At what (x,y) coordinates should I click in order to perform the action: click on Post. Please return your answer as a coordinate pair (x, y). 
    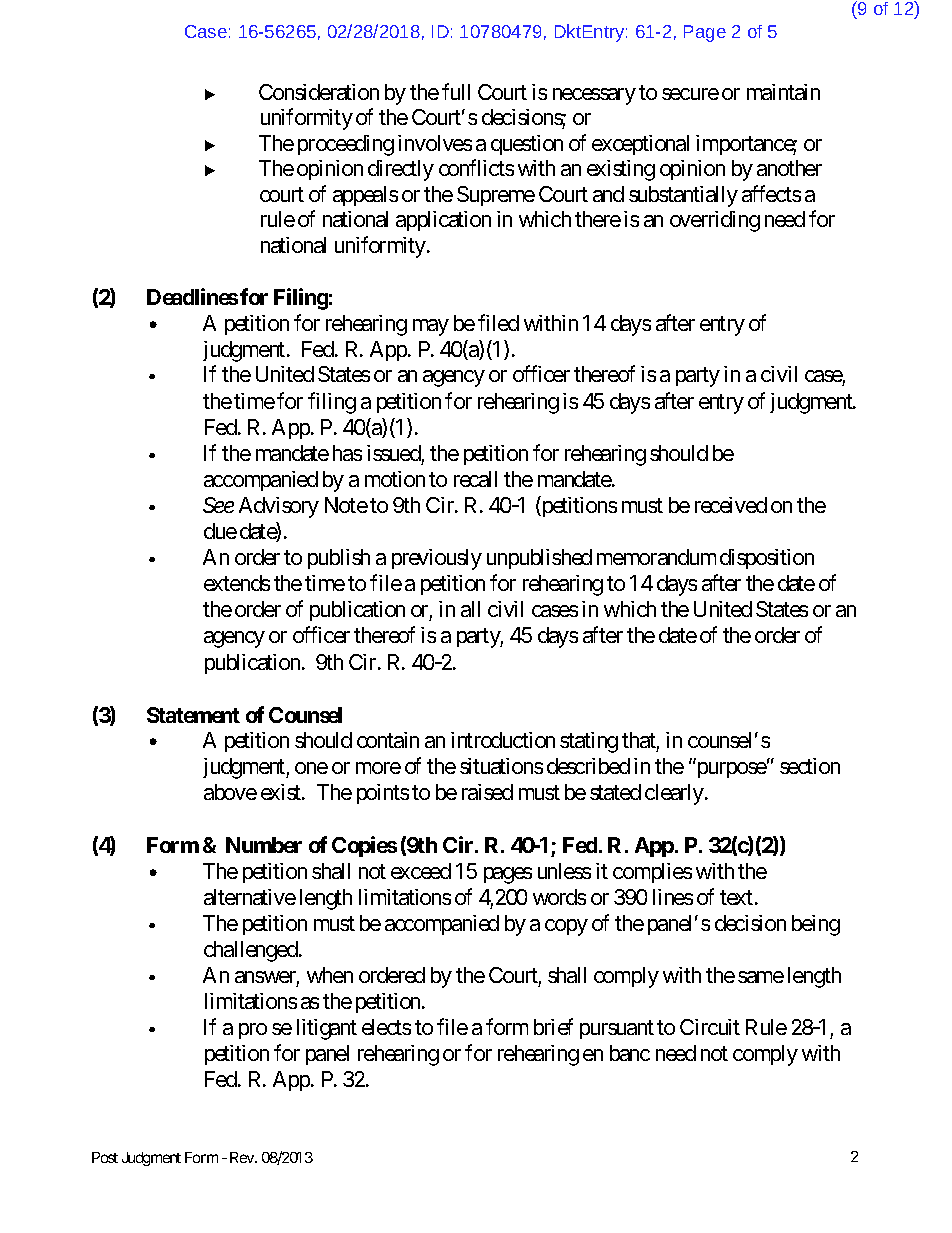
    Looking at the image, I should click on (105, 1157).
